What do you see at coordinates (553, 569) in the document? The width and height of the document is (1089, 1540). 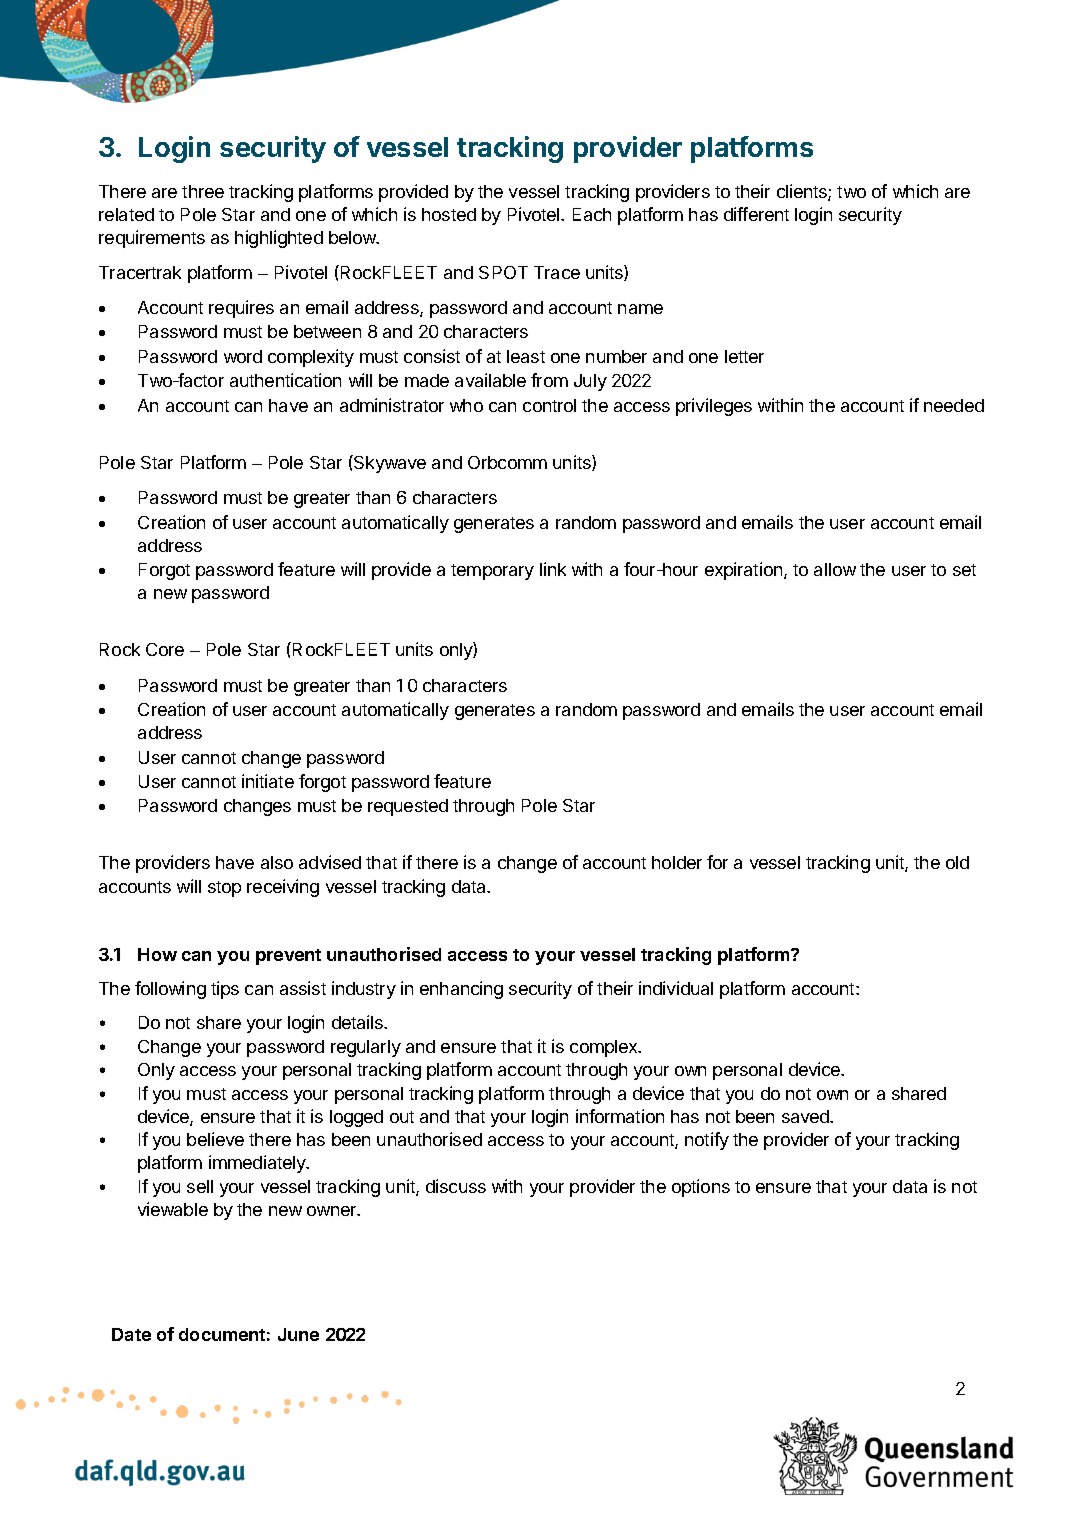 I see `link` at bounding box center [553, 569].
